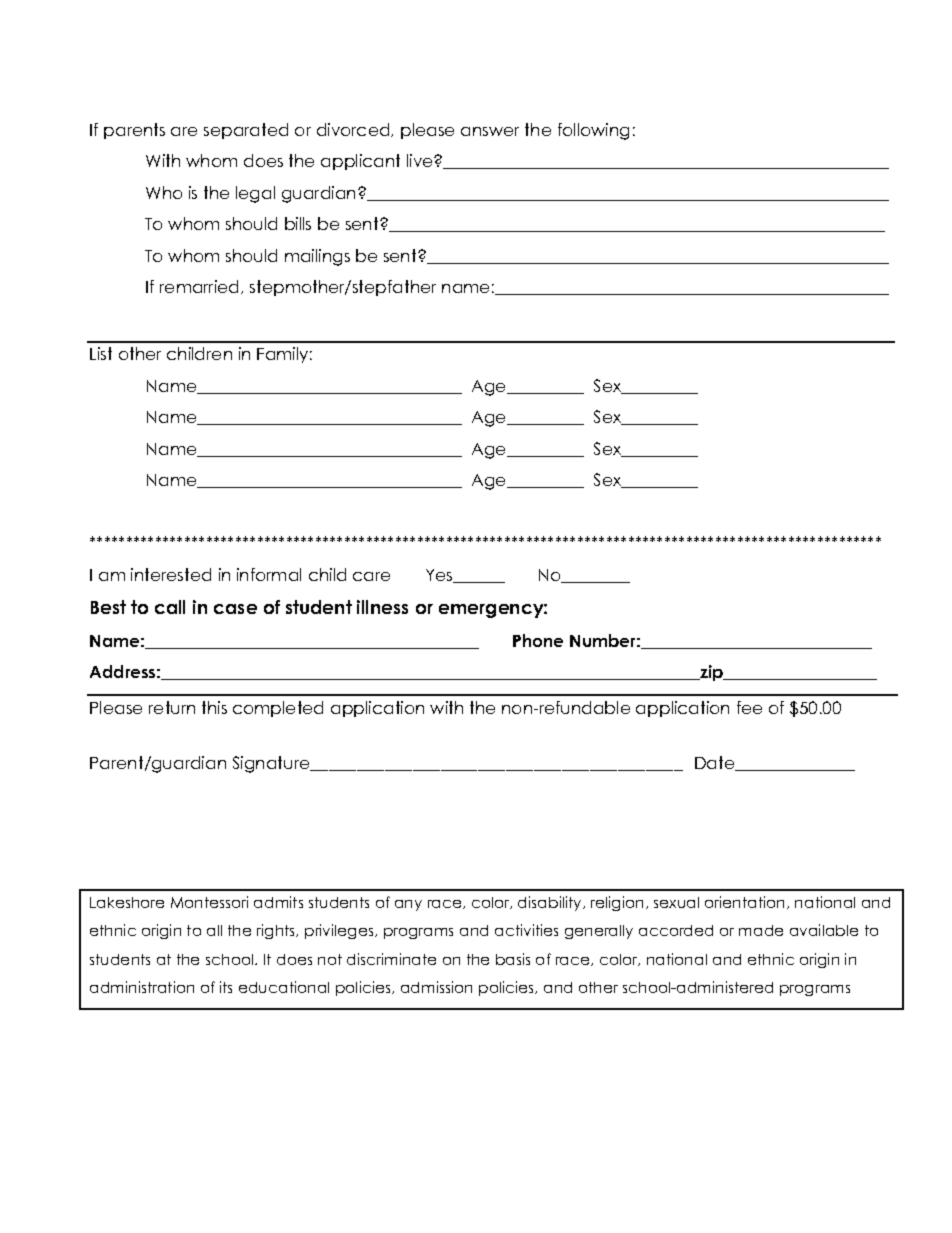 Image resolution: width=952 pixels, height=1233 pixels. What do you see at coordinates (593, 131) in the document?
I see `following` at bounding box center [593, 131].
